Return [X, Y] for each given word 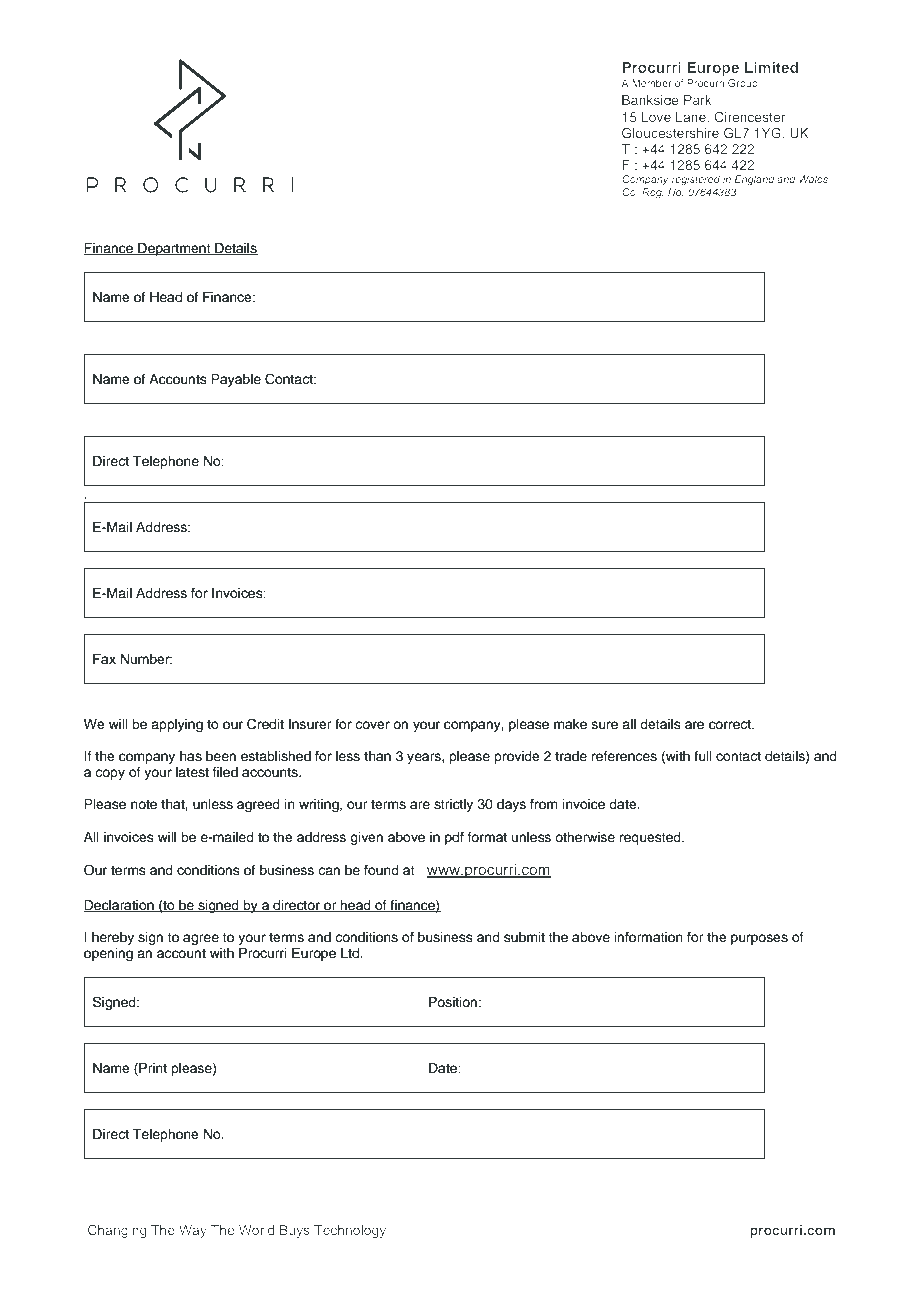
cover [372, 725]
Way [193, 1231]
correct [731, 725]
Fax [104, 659]
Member [652, 83]
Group [743, 84]
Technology [350, 1231]
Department [174, 249]
